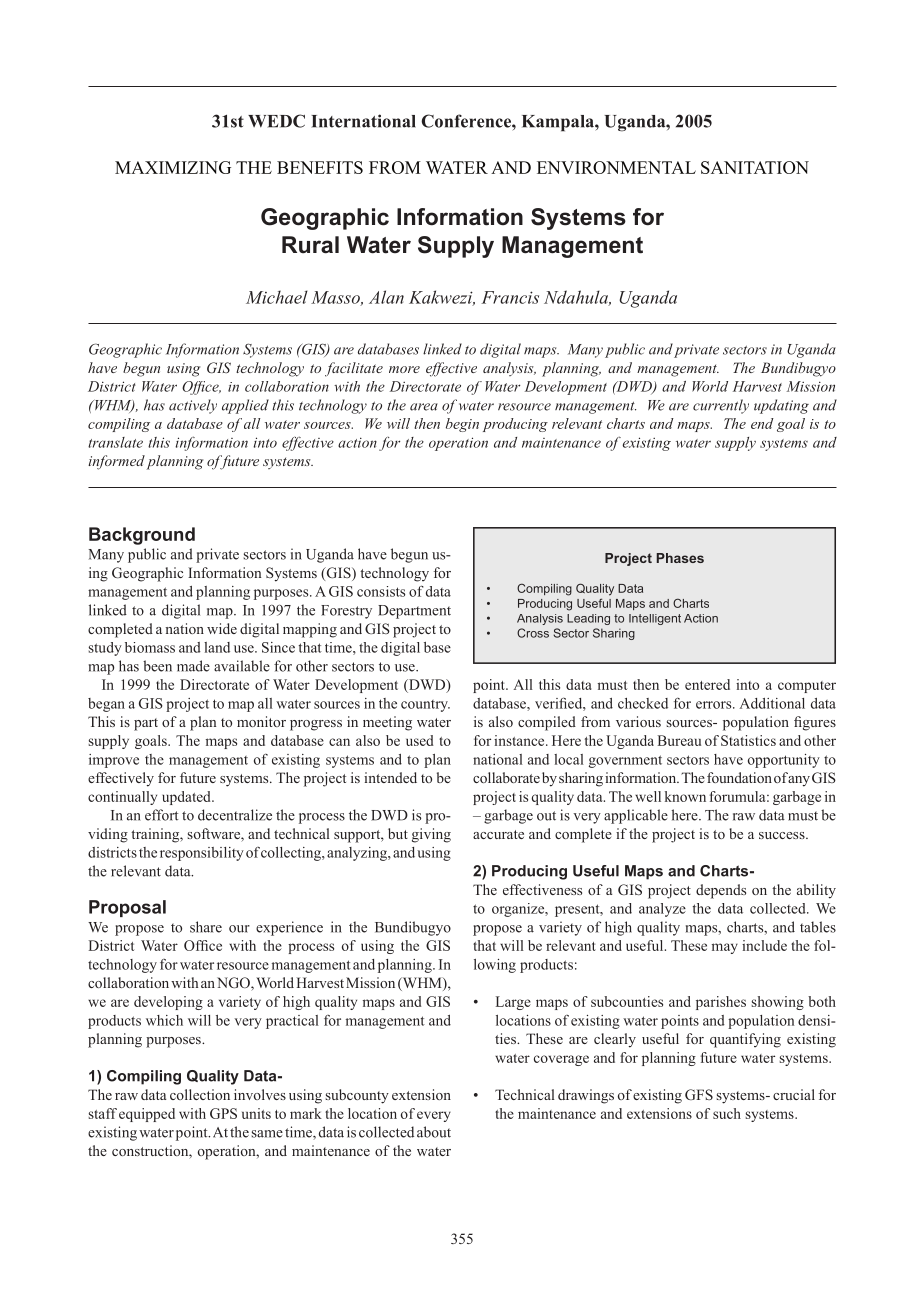 The width and height of the image is (924, 1308). What do you see at coordinates (707, 684) in the image?
I see `entered` at bounding box center [707, 684].
